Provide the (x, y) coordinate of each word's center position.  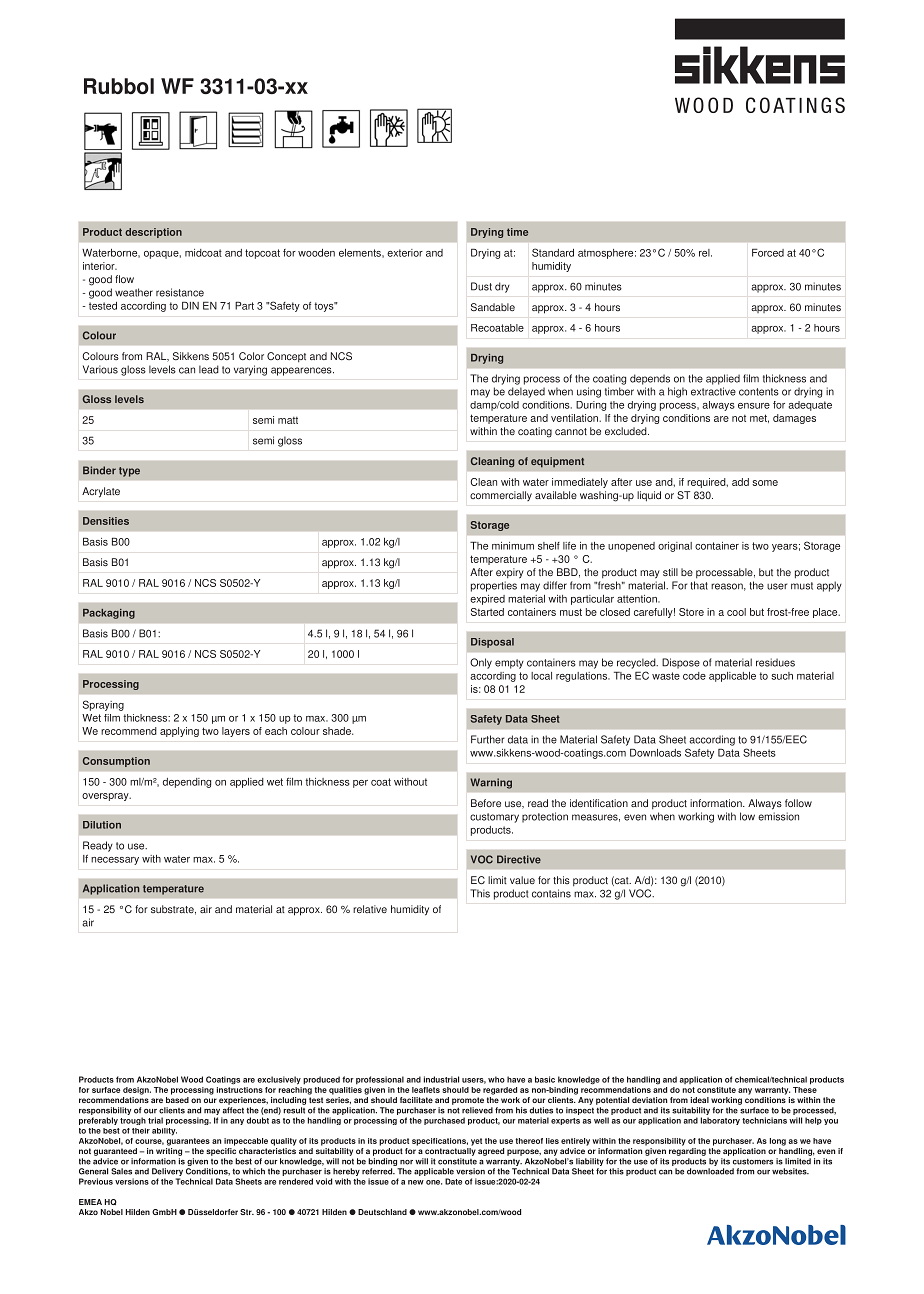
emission (778, 816)
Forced (768, 252)
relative (370, 909)
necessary (115, 861)
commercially (501, 496)
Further (487, 739)
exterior (405, 253)
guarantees (188, 1142)
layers (236, 732)
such (782, 676)
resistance (180, 292)
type (129, 472)
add (740, 482)
